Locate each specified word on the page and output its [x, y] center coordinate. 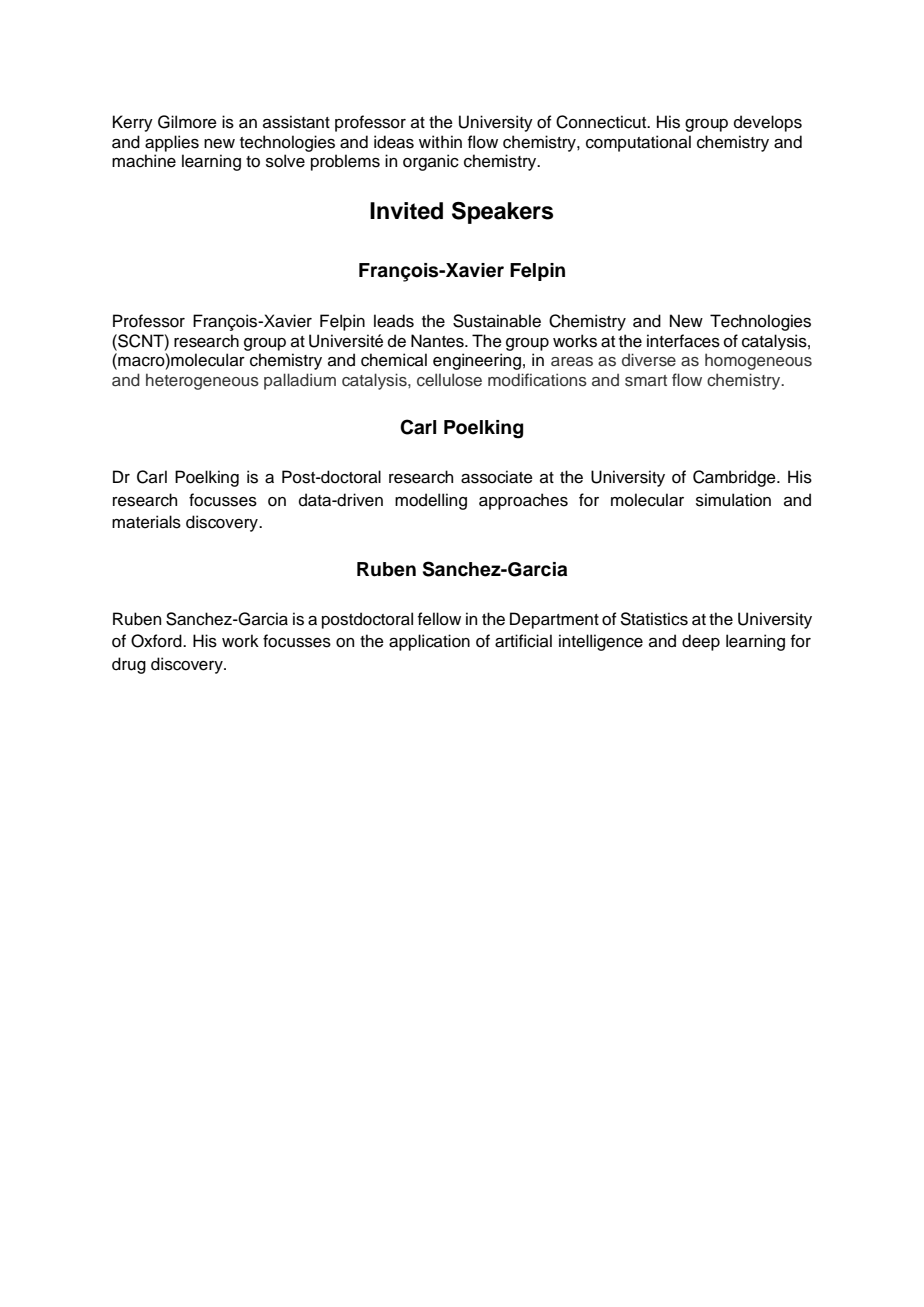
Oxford [157, 641]
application [429, 642]
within [440, 141]
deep [701, 642]
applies [172, 143]
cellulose [449, 380]
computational [638, 143]
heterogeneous [202, 381]
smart [646, 380]
